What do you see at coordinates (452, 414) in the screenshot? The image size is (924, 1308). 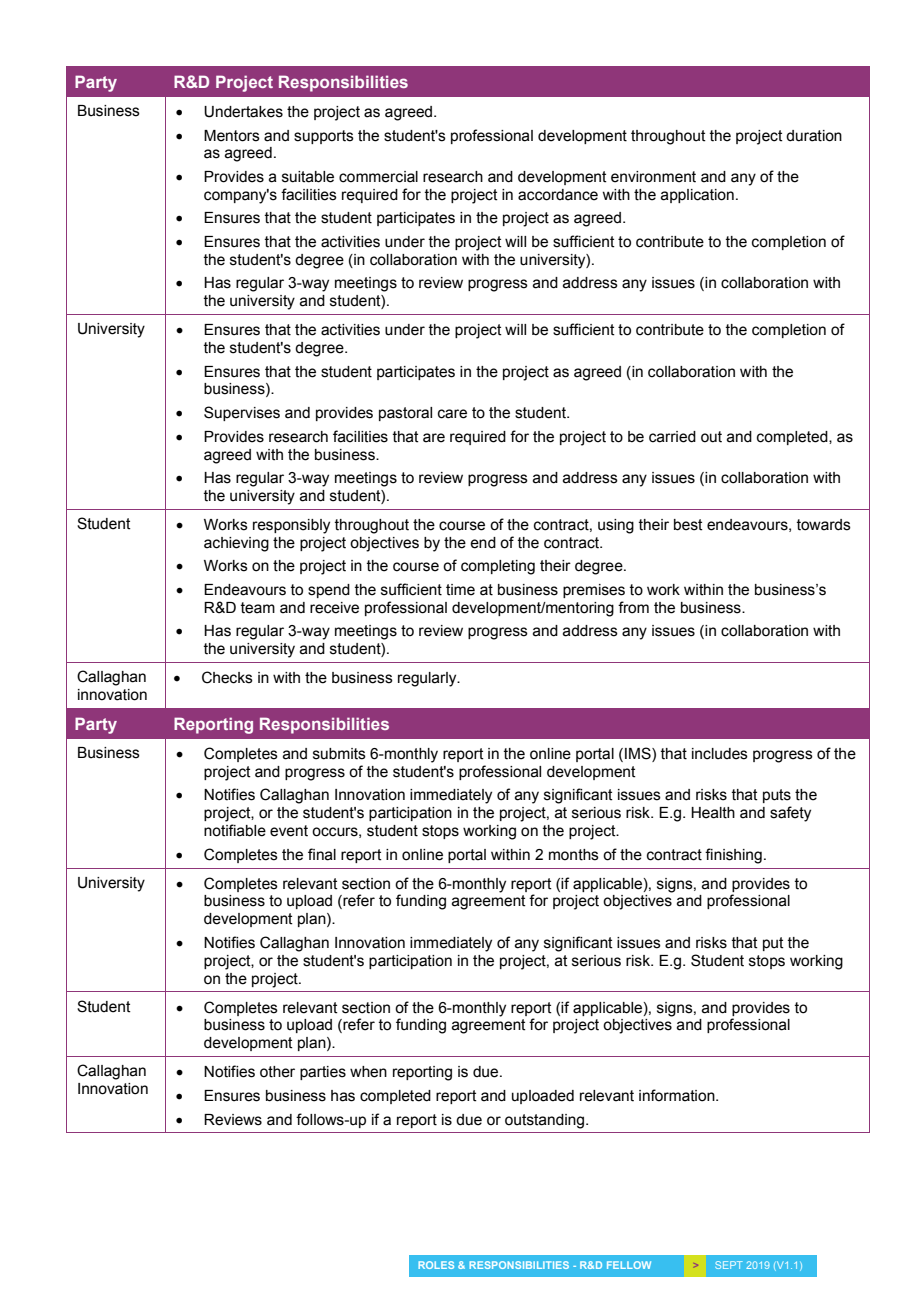 I see `care` at bounding box center [452, 414].
